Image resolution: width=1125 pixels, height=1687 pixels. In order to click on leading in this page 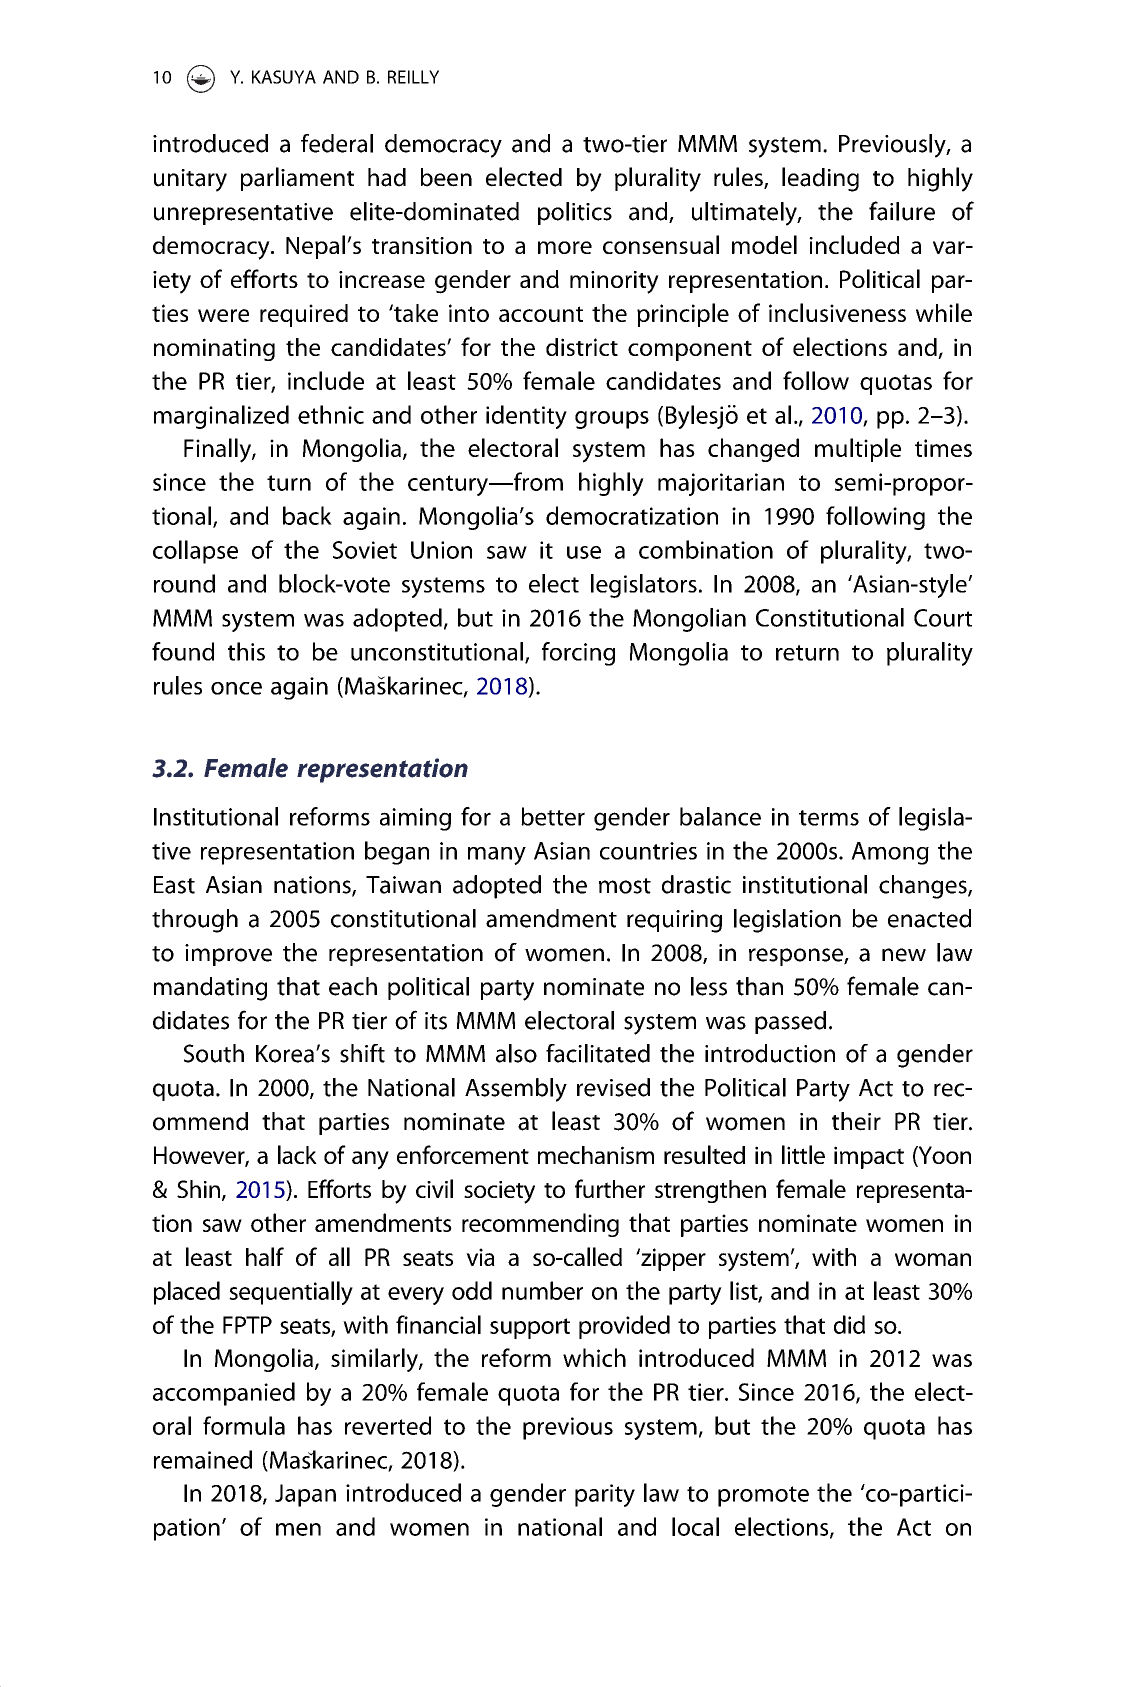, I will do `click(820, 179)`.
